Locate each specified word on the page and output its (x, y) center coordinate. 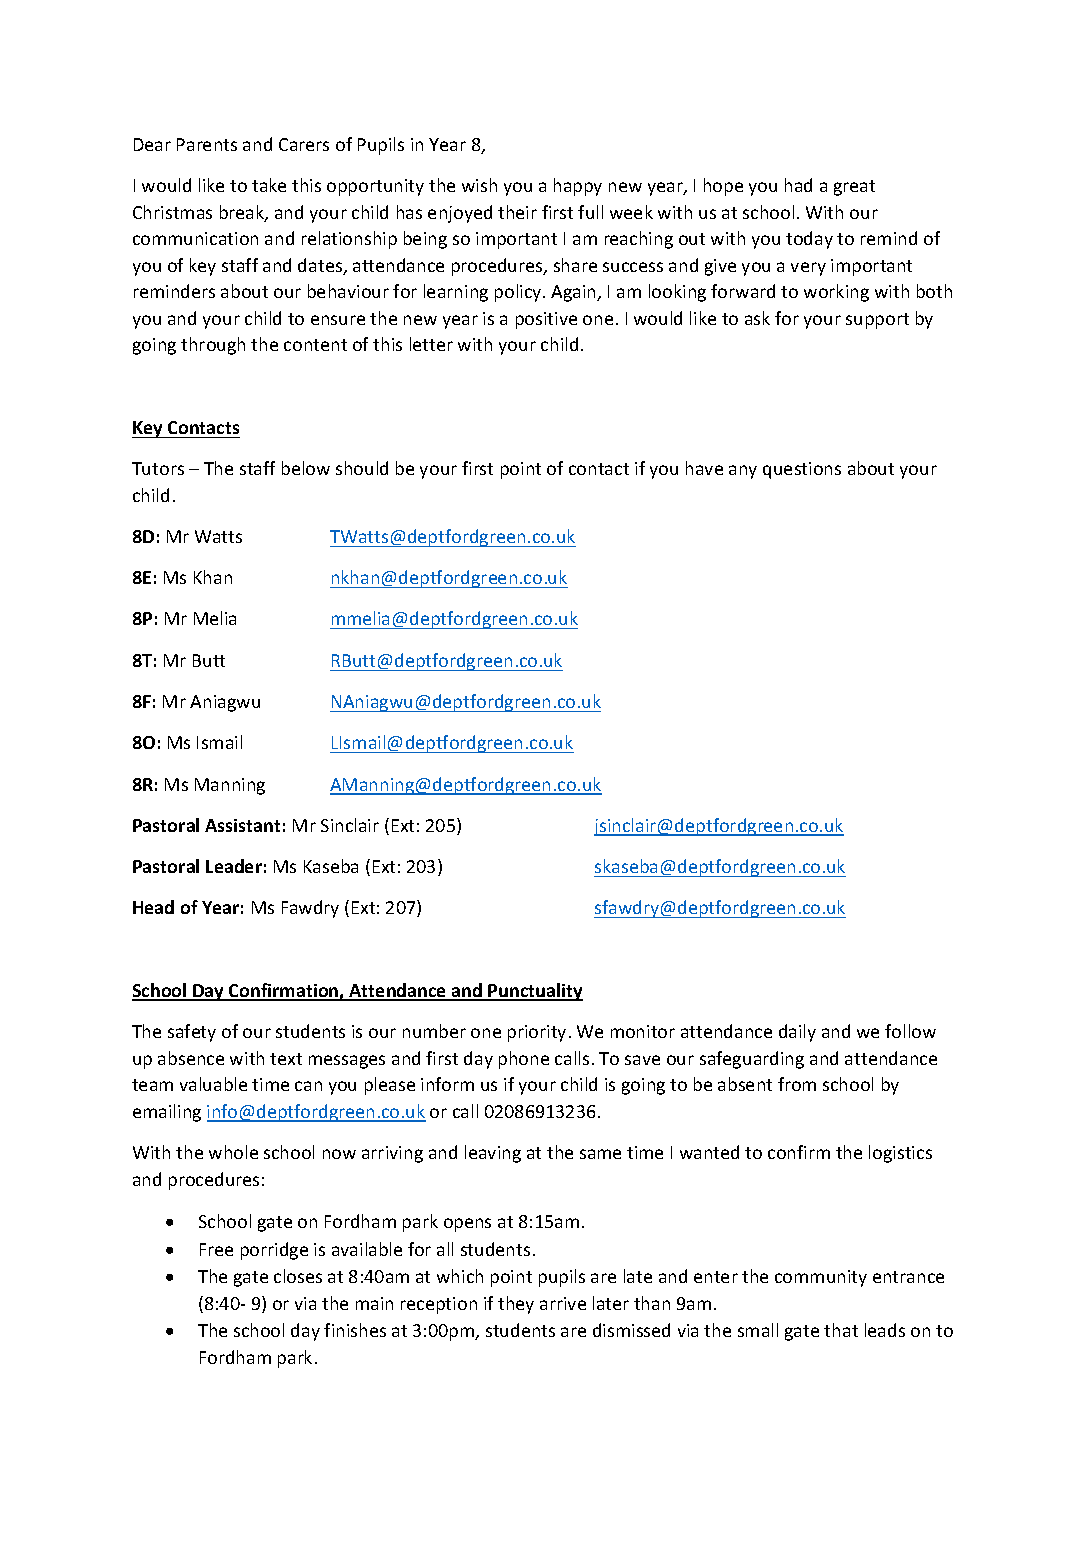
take (269, 185)
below (306, 468)
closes (298, 1276)
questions (802, 470)
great (854, 188)
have (704, 468)
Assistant (242, 825)
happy (578, 187)
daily (797, 1033)
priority (537, 1033)
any (743, 472)
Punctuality (535, 992)
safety (192, 1033)
